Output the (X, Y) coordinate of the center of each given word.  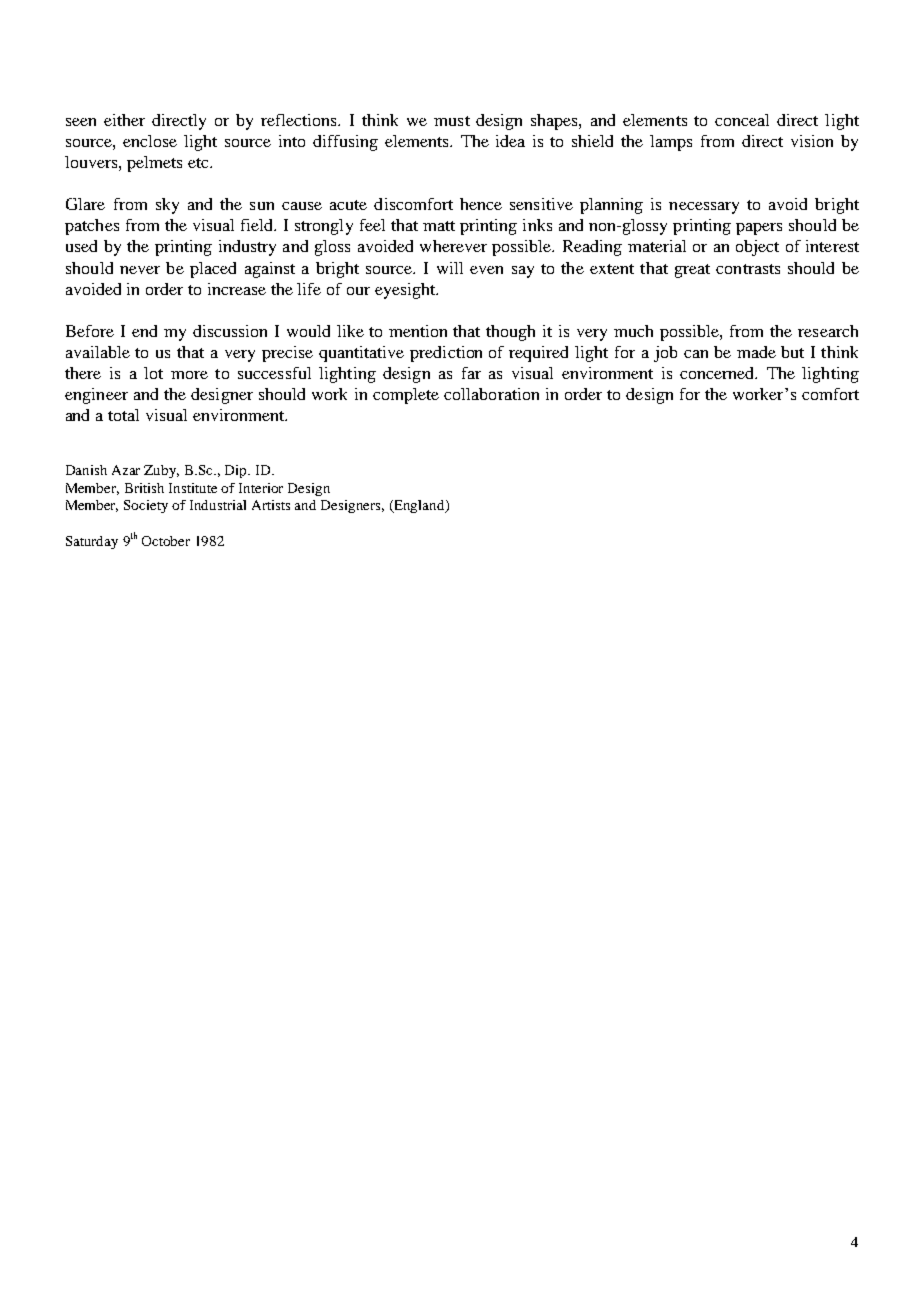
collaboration (491, 394)
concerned (718, 373)
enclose (150, 141)
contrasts (748, 269)
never (140, 270)
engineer (96, 396)
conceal (742, 120)
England (419, 506)
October (166, 541)
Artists (271, 505)
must (452, 121)
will (450, 268)
